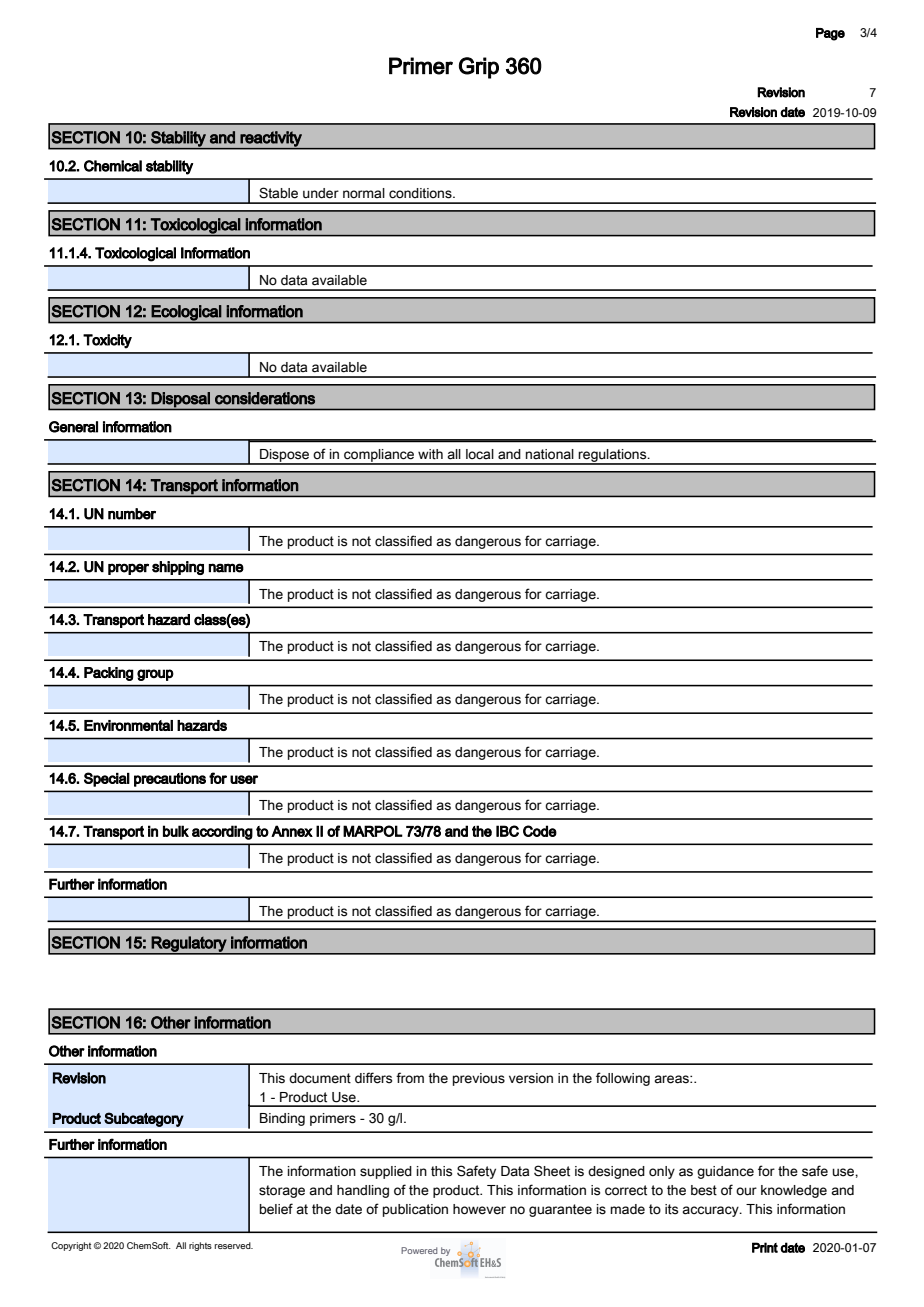  Describe the element at coordinates (540, 831) in the screenshot. I see `Code` at that location.
